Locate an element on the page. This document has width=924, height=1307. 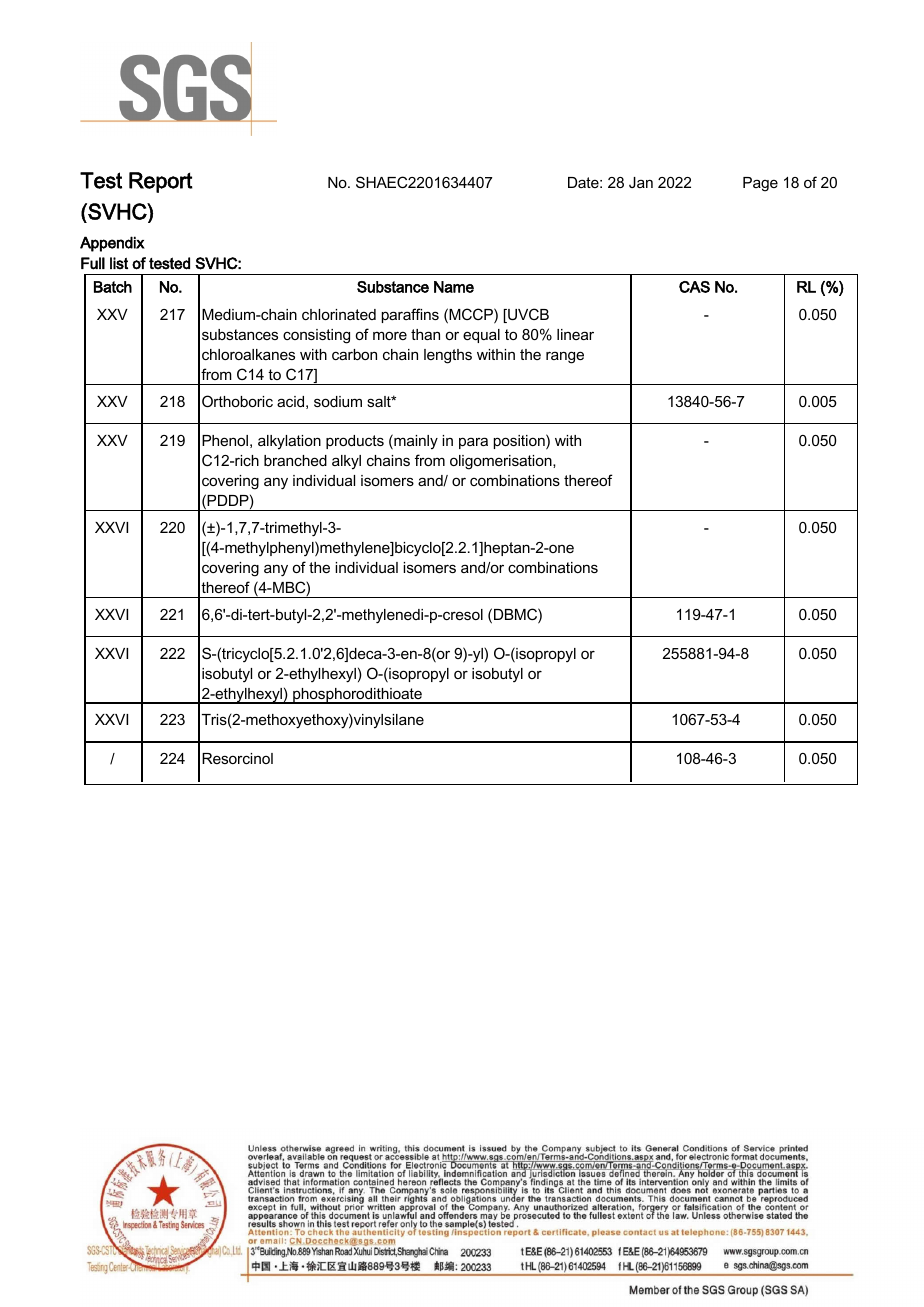
range is located at coordinates (565, 357).
